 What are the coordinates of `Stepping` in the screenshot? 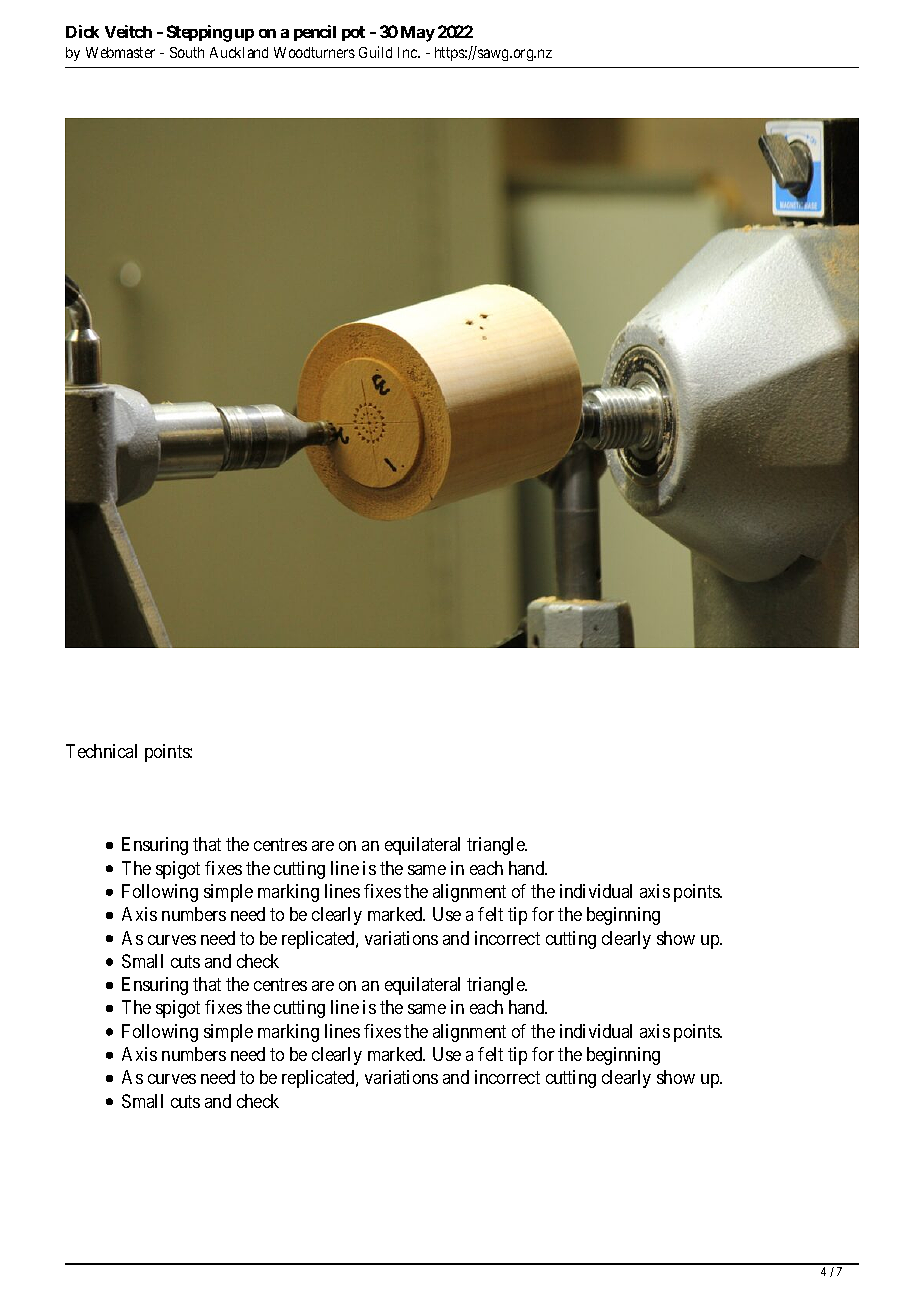 It's located at (199, 33).
